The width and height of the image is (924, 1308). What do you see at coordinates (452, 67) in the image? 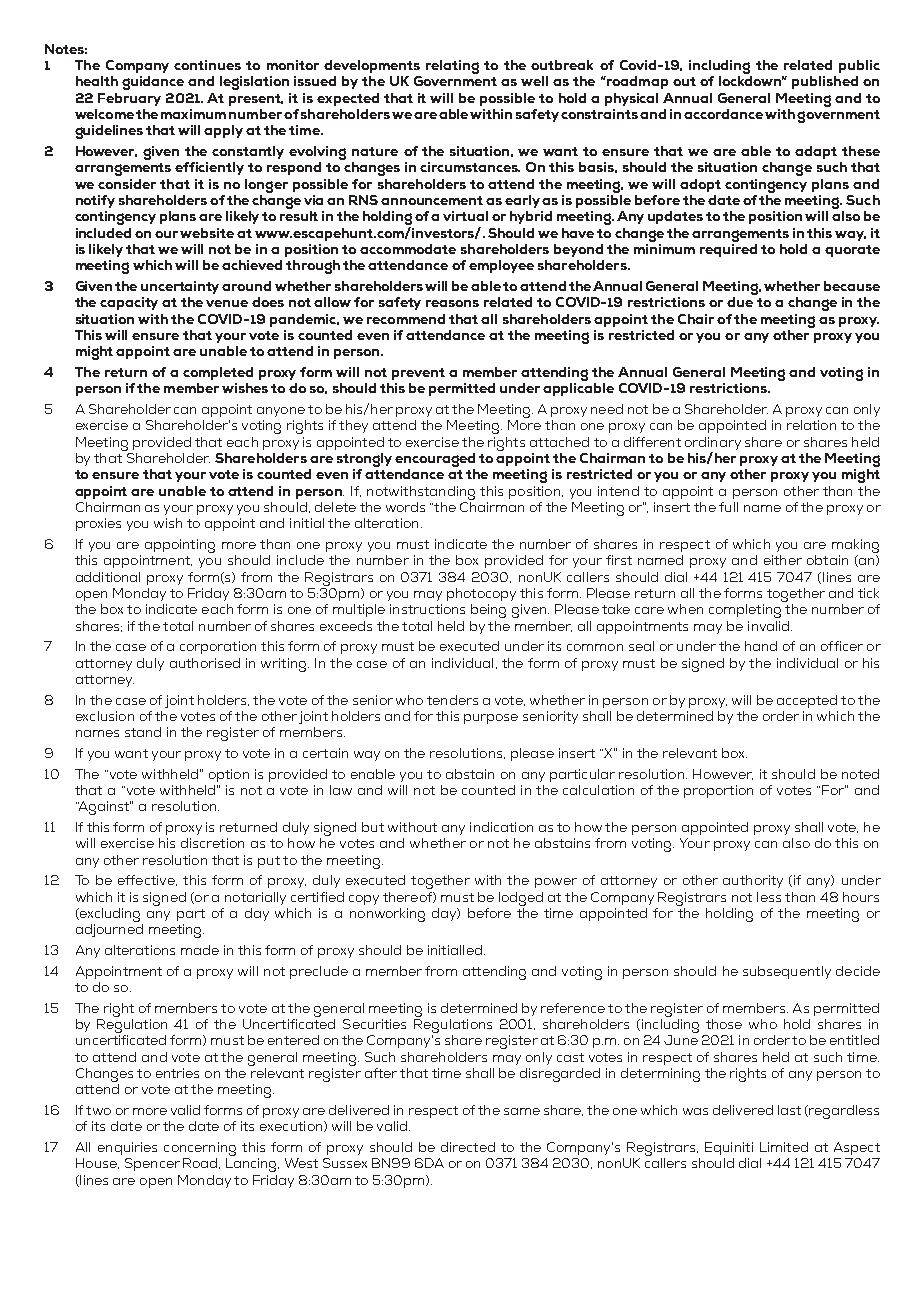
I see `relating` at bounding box center [452, 67].
